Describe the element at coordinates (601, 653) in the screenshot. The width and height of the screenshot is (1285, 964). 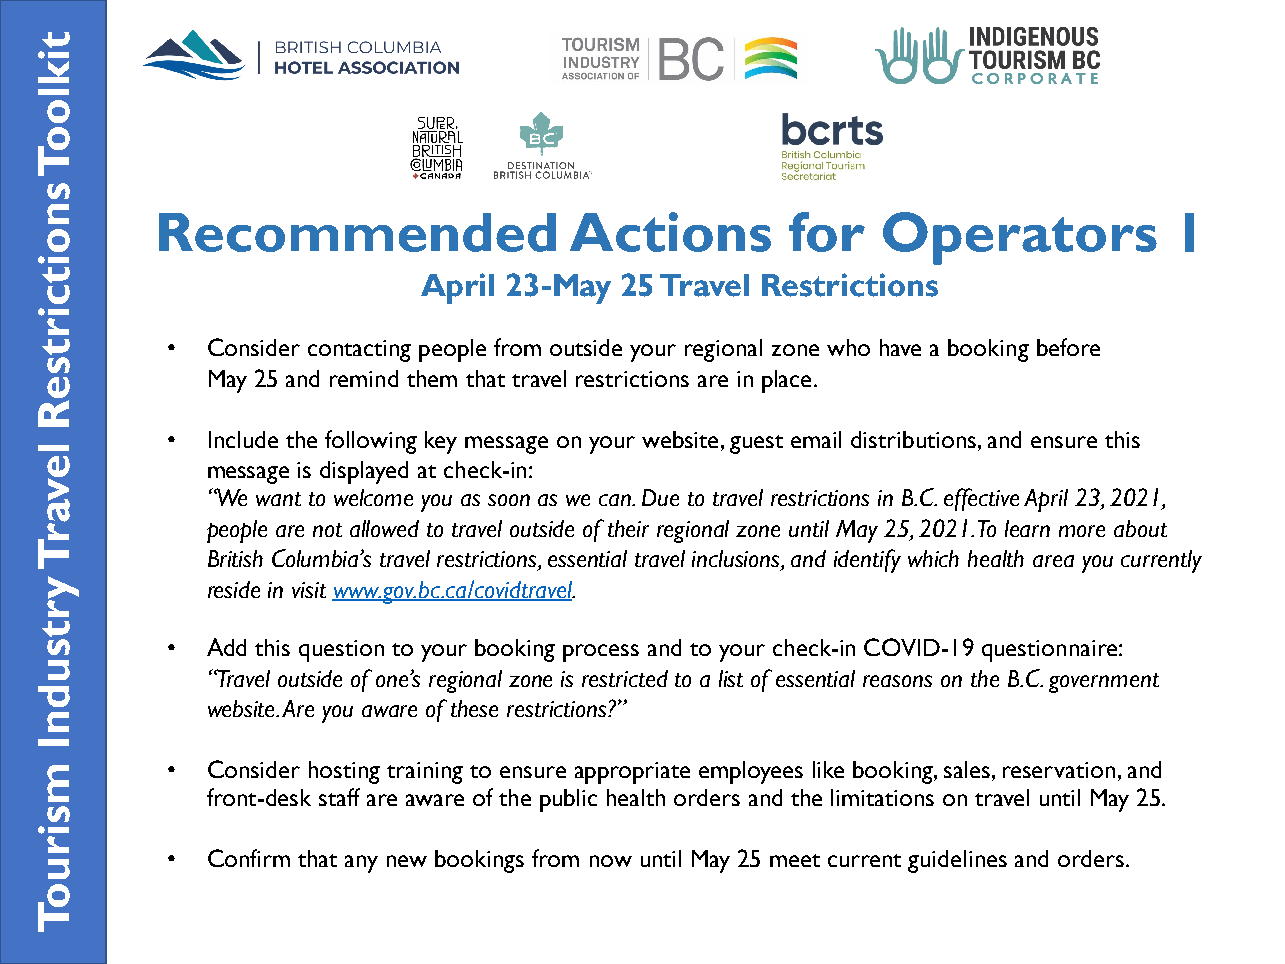
I see `process` at that location.
